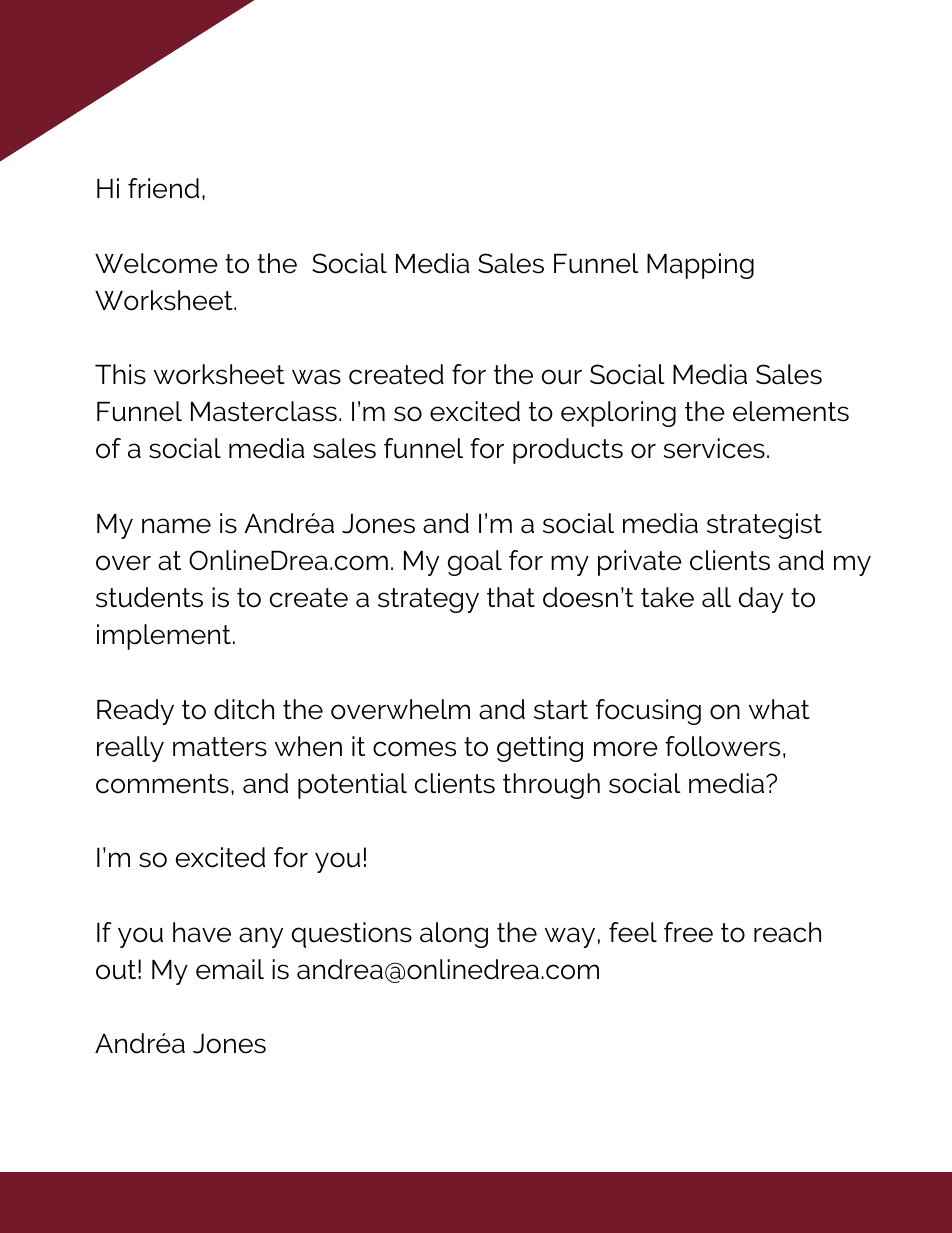  What do you see at coordinates (264, 411) in the page?
I see `Masterclass` at bounding box center [264, 411].
